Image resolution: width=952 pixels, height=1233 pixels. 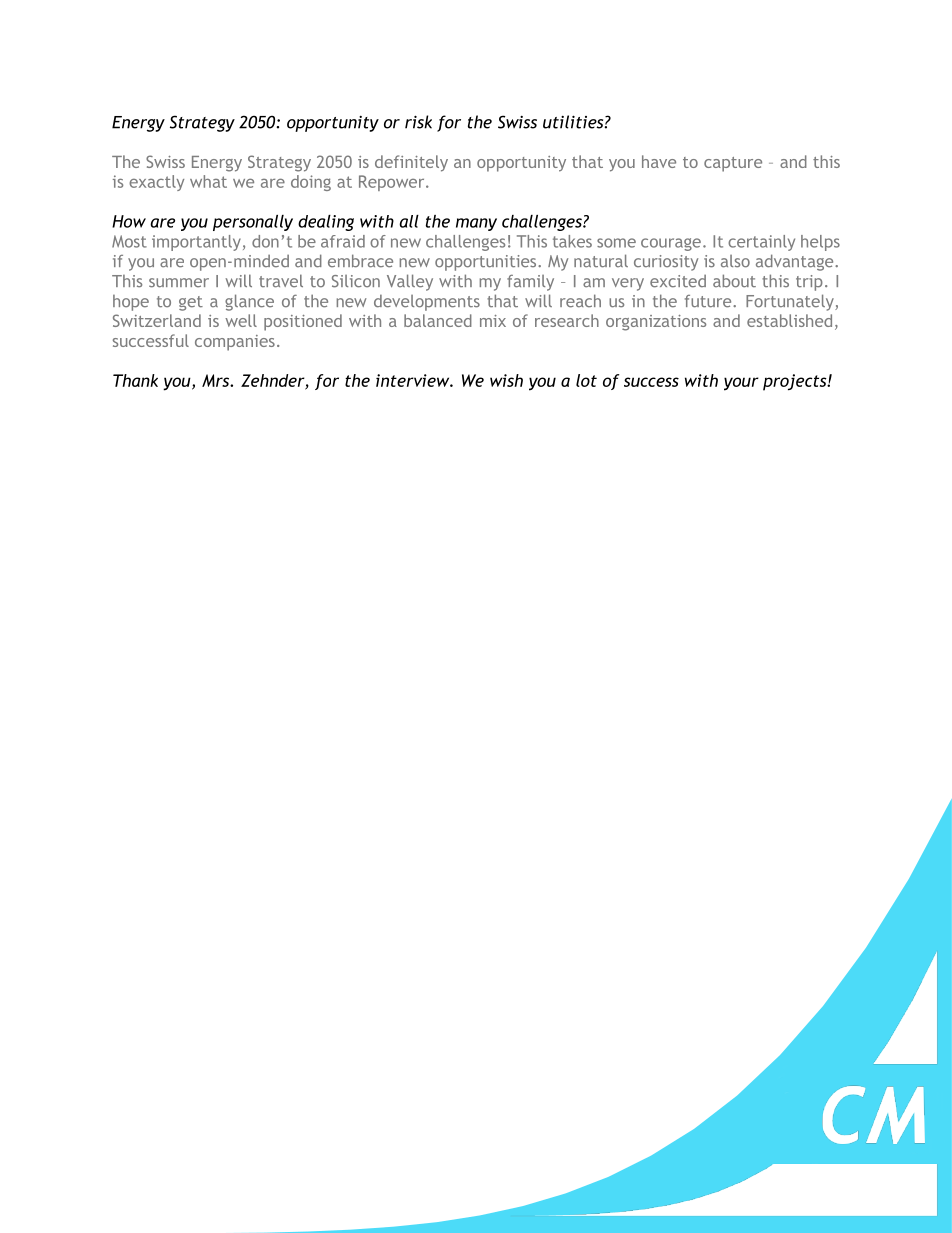 I want to click on opportunities, so click(x=487, y=263).
